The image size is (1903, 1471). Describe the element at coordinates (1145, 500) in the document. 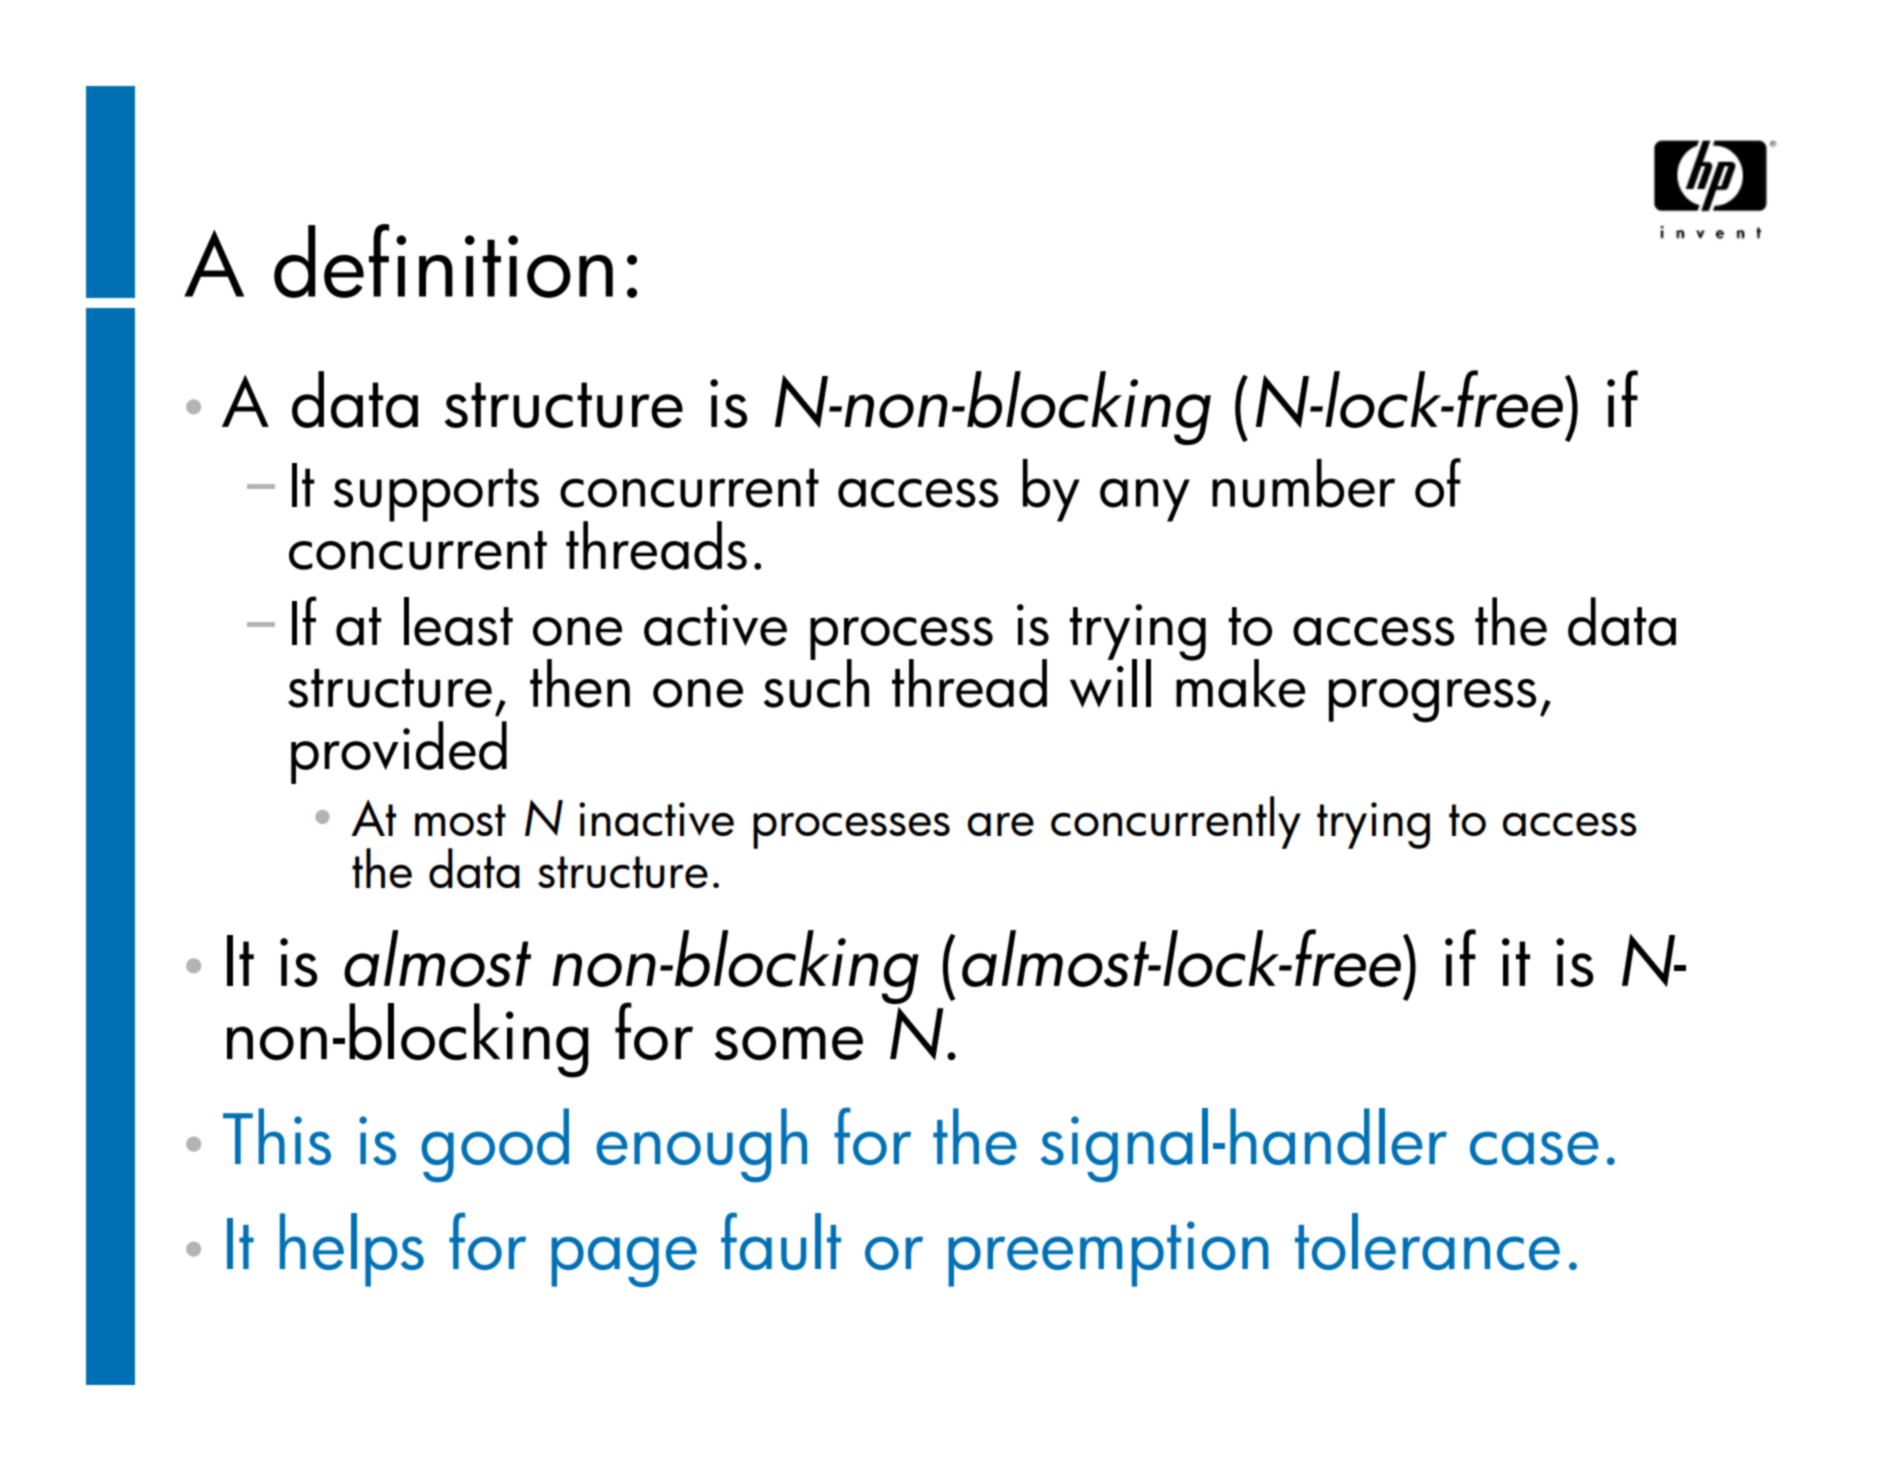

I see `any` at that location.
